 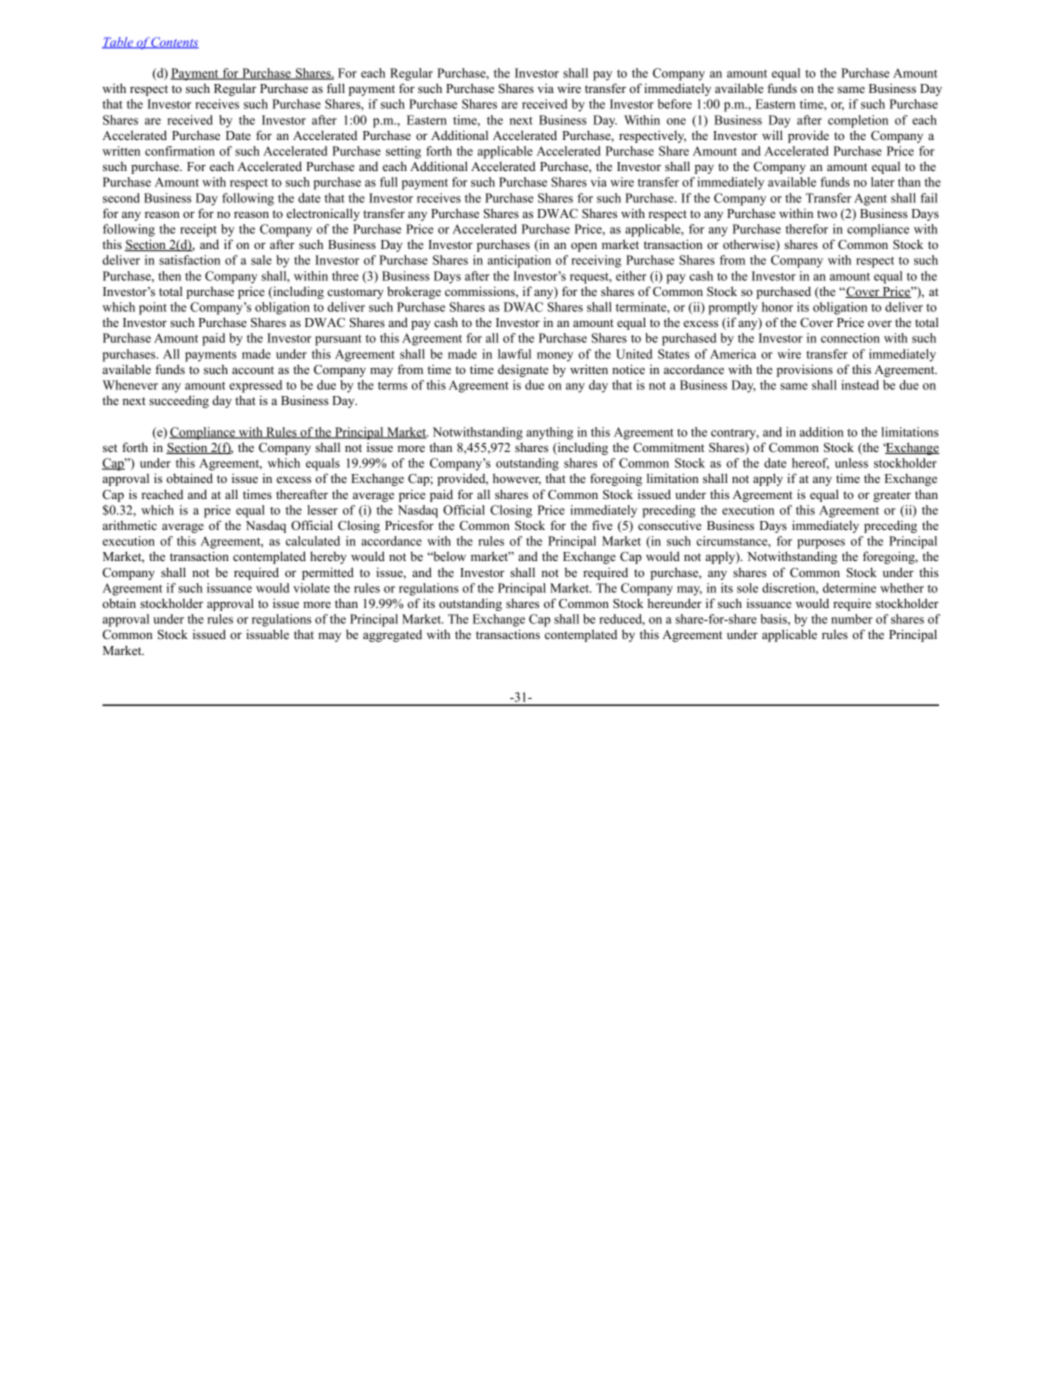 I want to click on before, so click(x=675, y=104).
